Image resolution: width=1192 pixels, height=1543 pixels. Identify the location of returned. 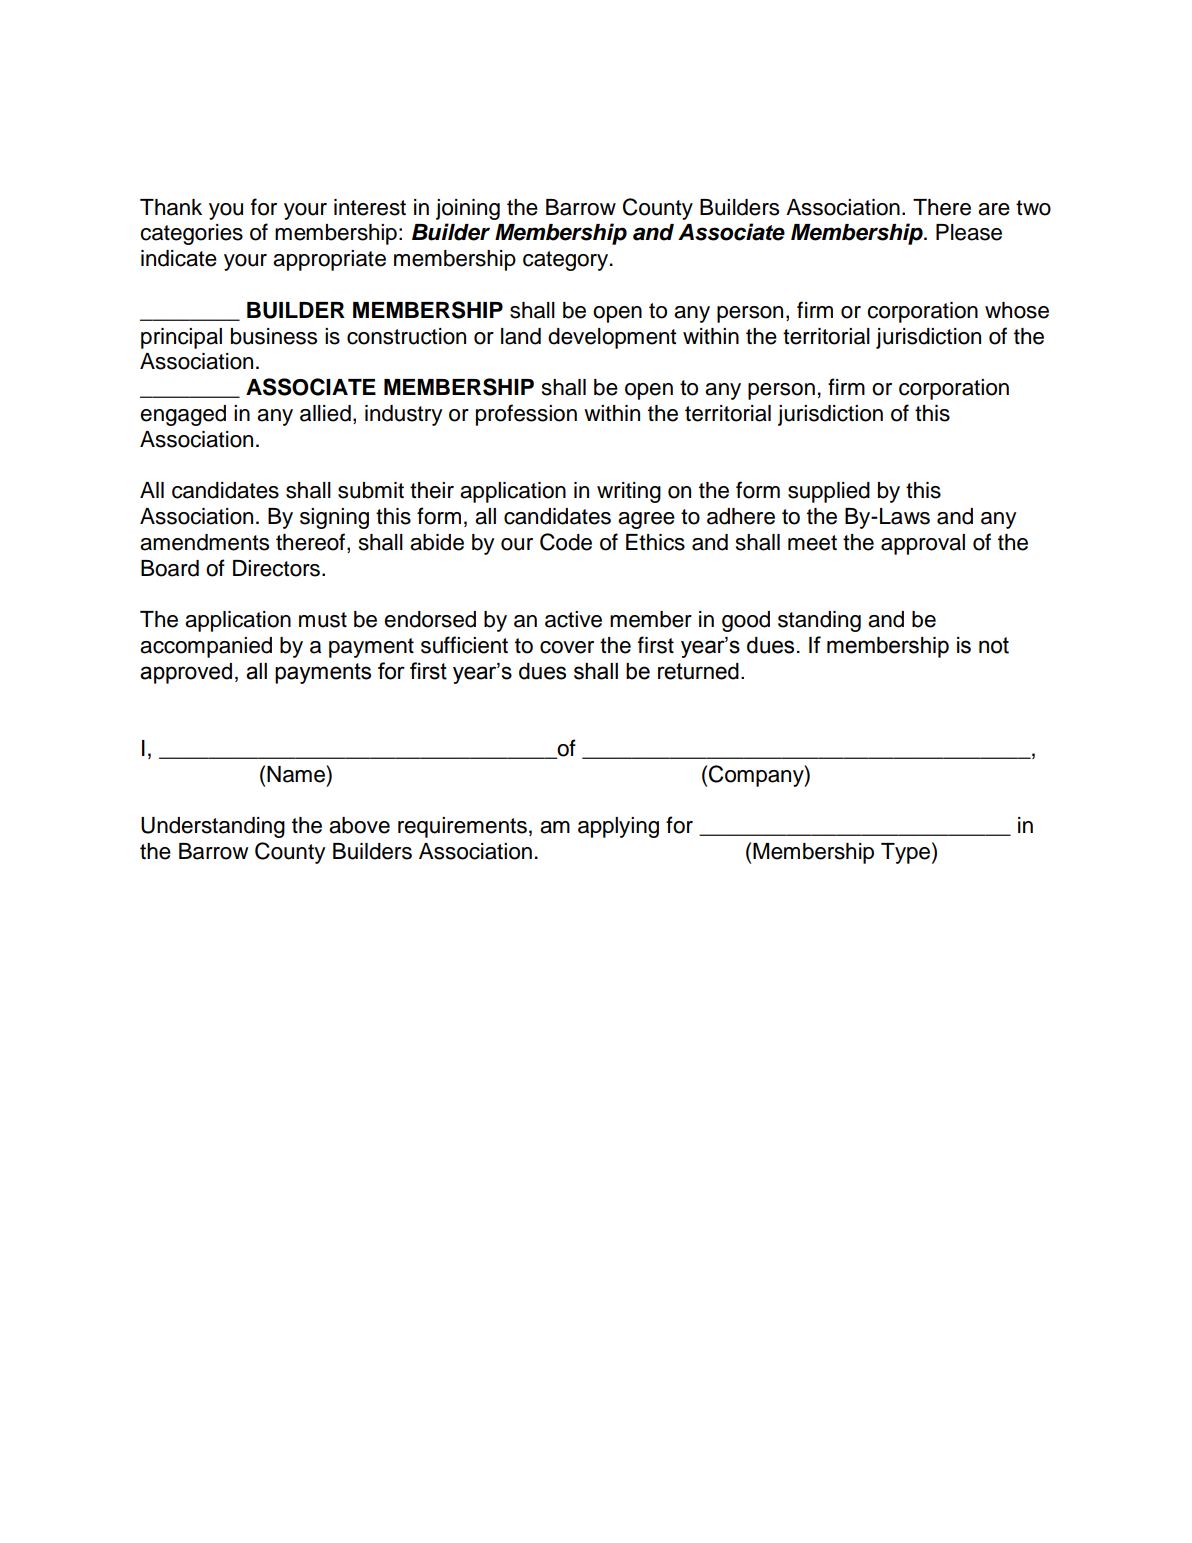
(698, 671).
